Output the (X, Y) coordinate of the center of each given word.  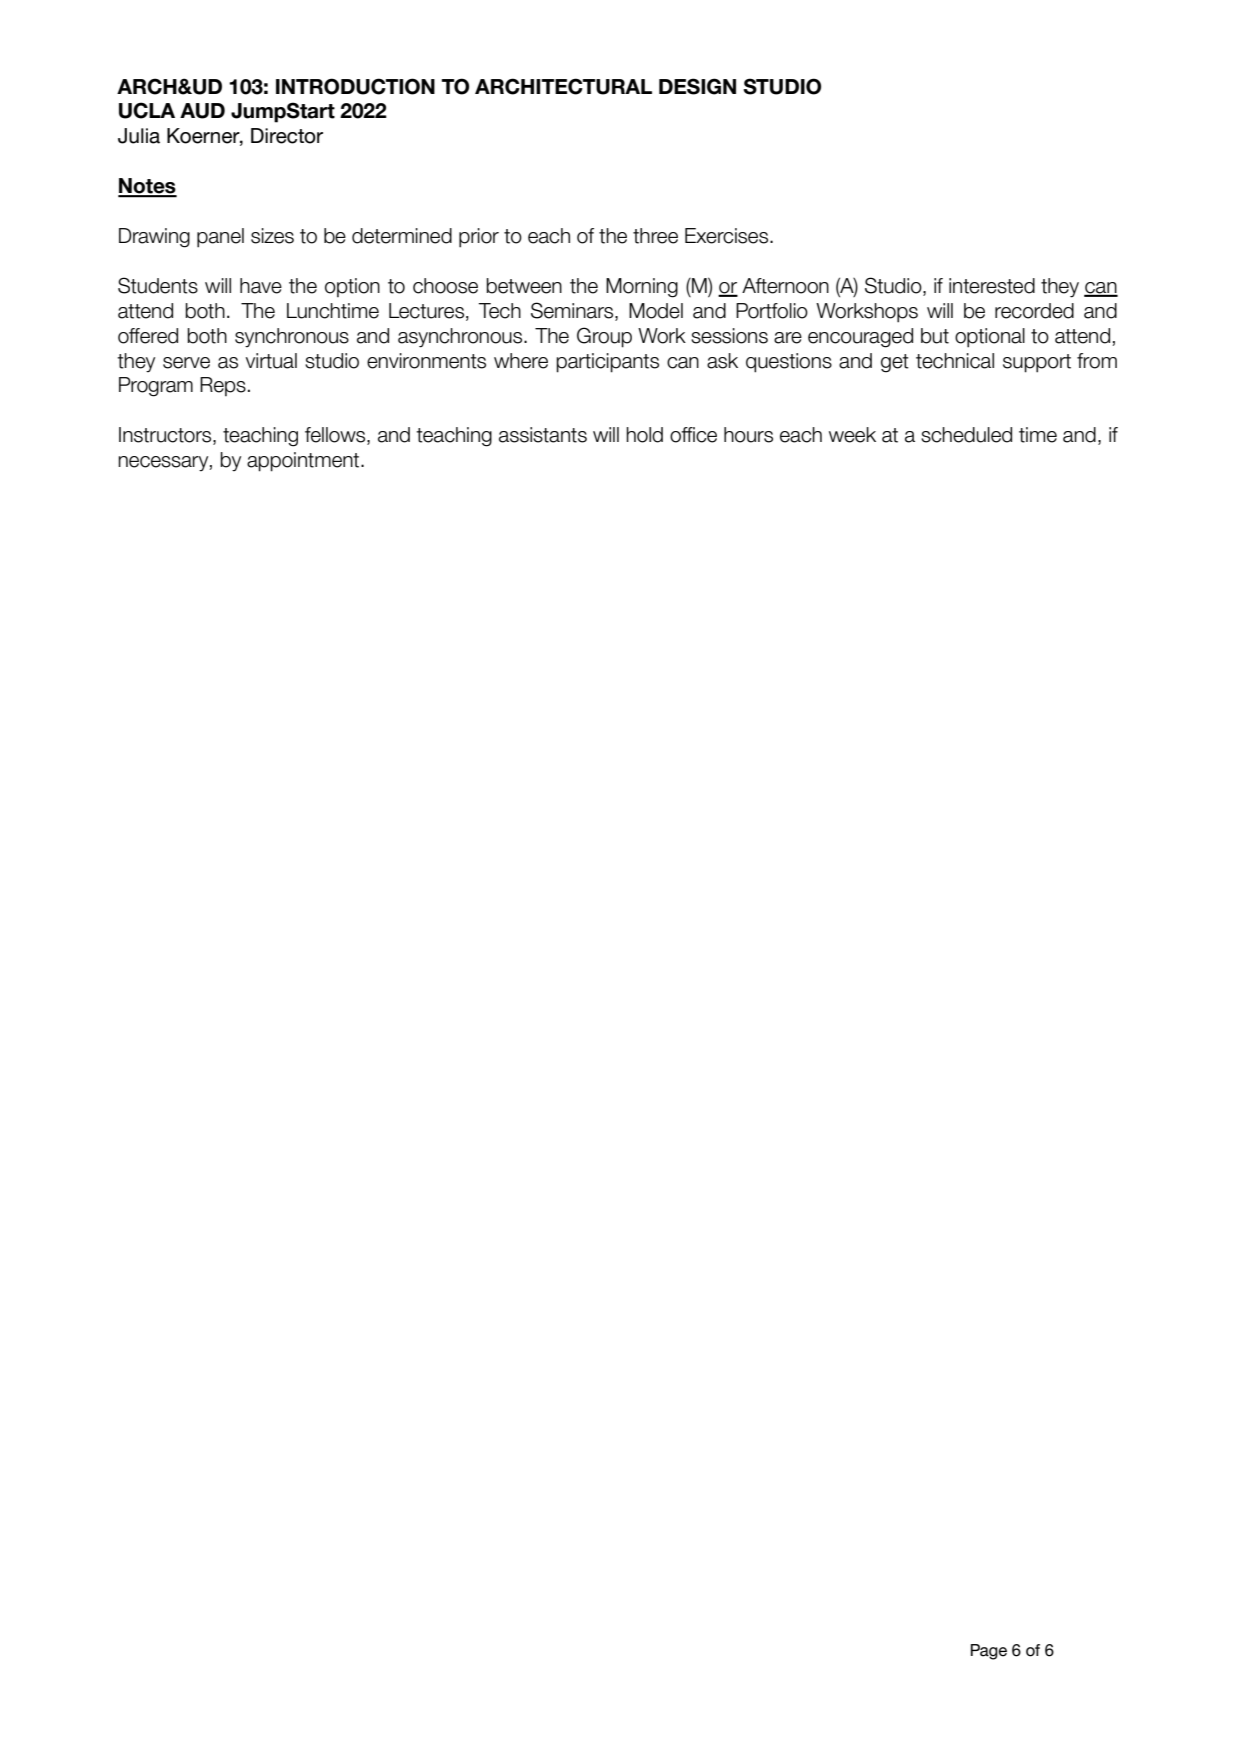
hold (644, 435)
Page (989, 1652)
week (852, 435)
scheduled (966, 435)
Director (287, 136)
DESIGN (697, 86)
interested (992, 286)
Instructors (166, 436)
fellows (336, 436)
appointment (304, 462)
